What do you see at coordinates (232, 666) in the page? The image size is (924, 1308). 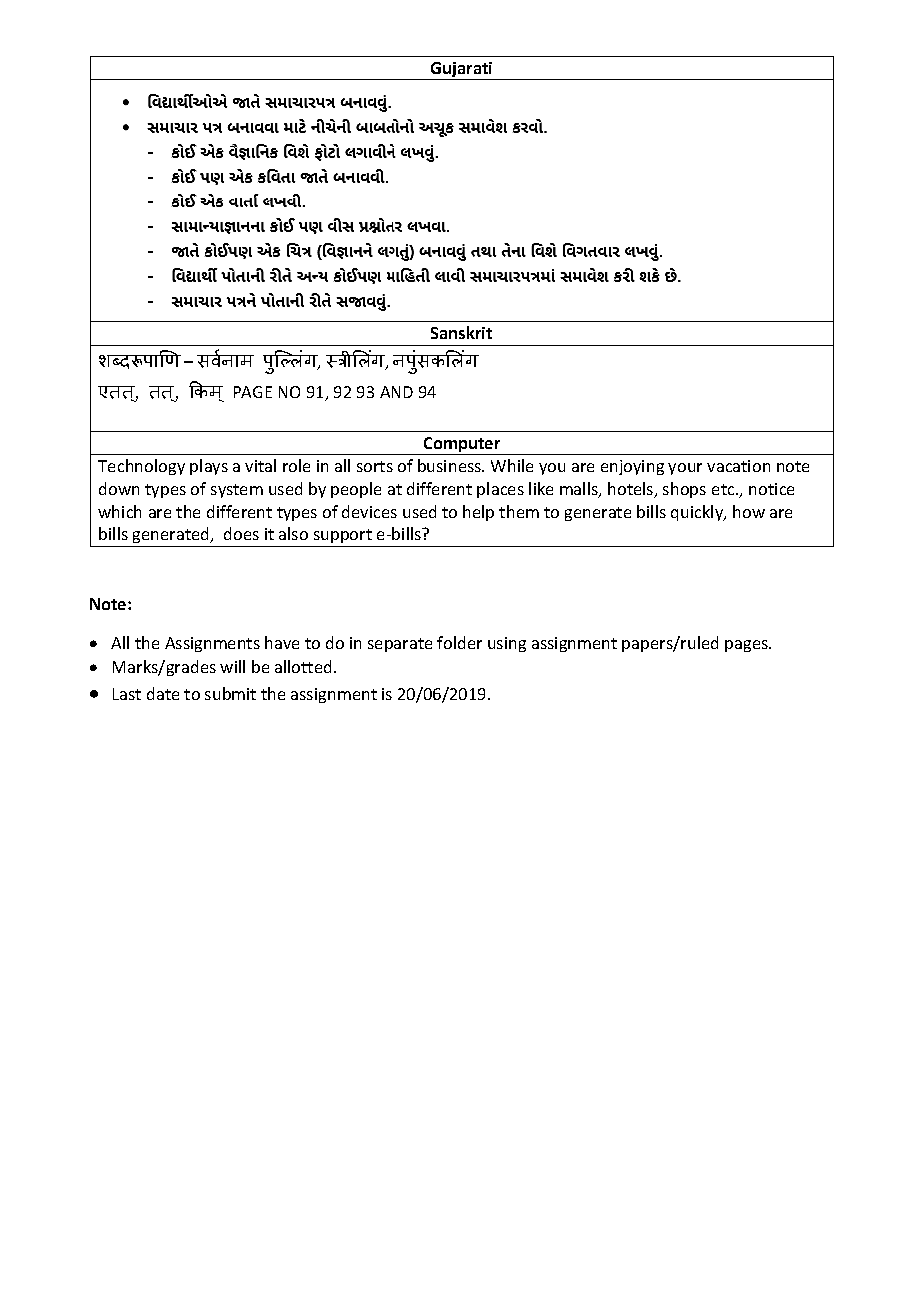 I see `will` at bounding box center [232, 666].
